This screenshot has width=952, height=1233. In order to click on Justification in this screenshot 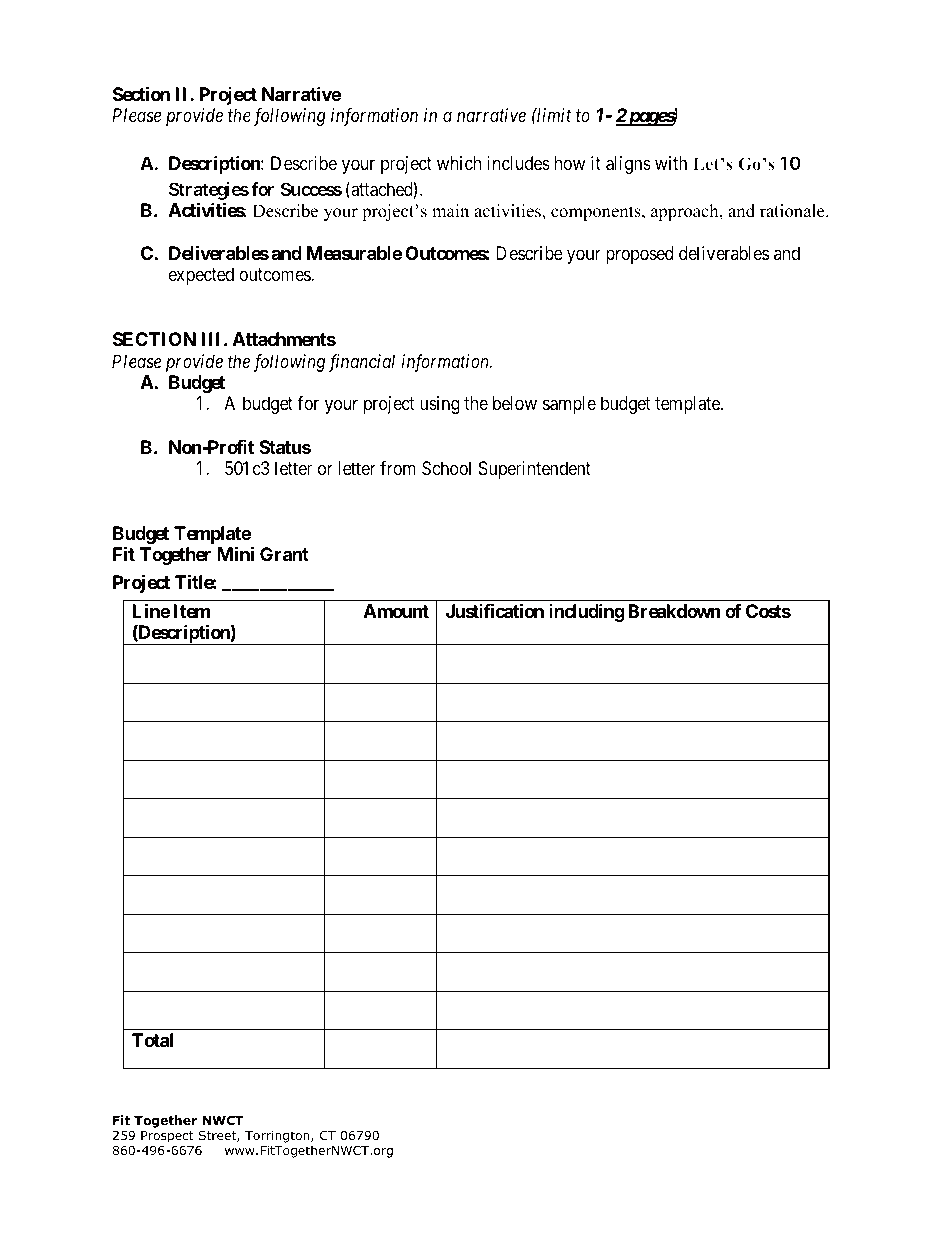, I will do `click(495, 610)`.
